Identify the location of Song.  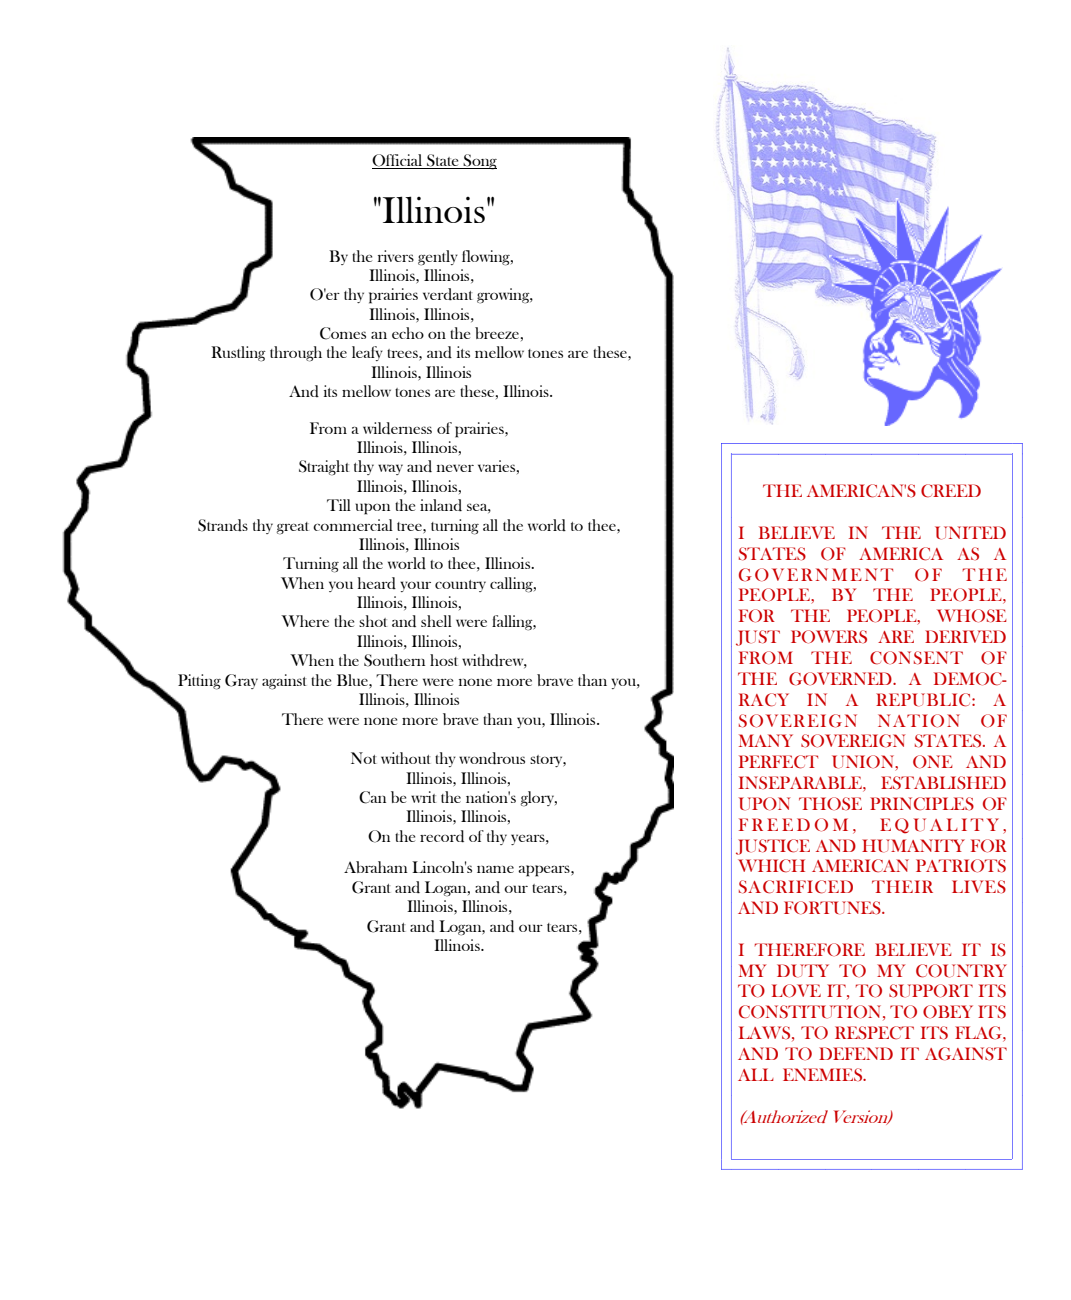
(479, 162).
